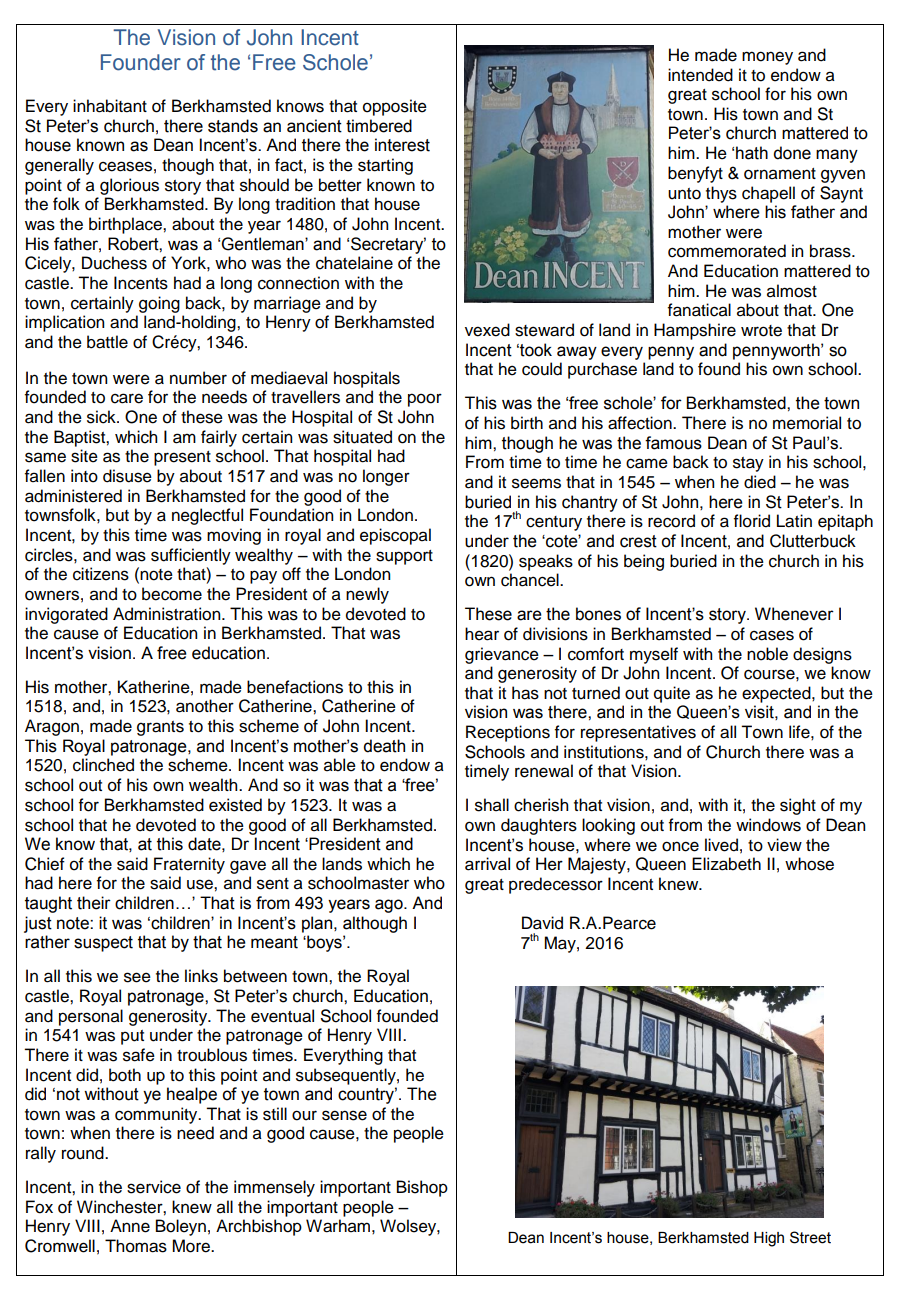 The width and height of the document is (924, 1308). What do you see at coordinates (487, 330) in the document?
I see `vexed` at bounding box center [487, 330].
